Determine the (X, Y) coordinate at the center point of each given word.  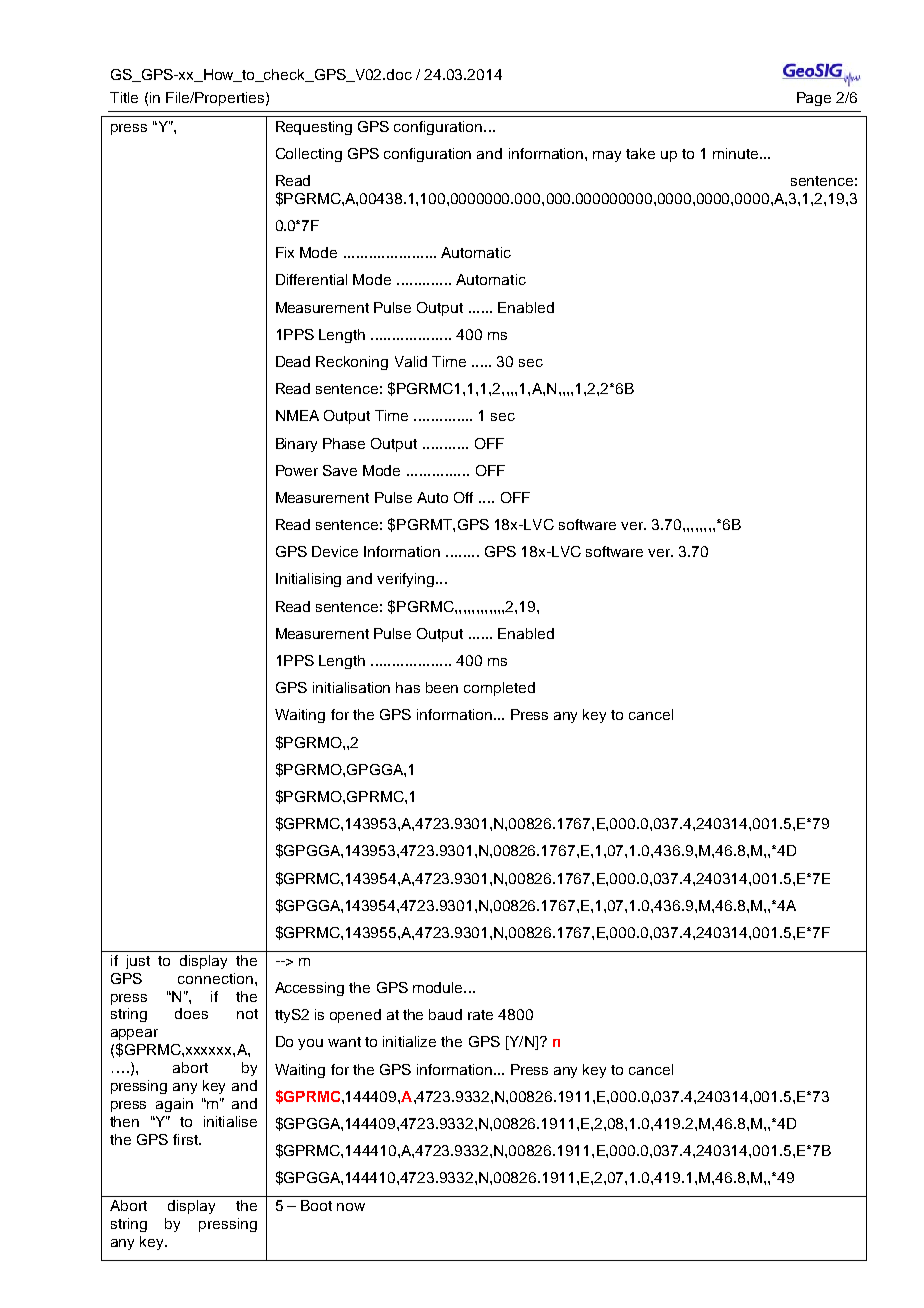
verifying (407, 580)
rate (480, 1015)
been (442, 687)
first (186, 1139)
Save (340, 470)
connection (215, 978)
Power (297, 470)
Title (124, 97)
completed (499, 689)
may (607, 156)
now (351, 1207)
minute (735, 153)
